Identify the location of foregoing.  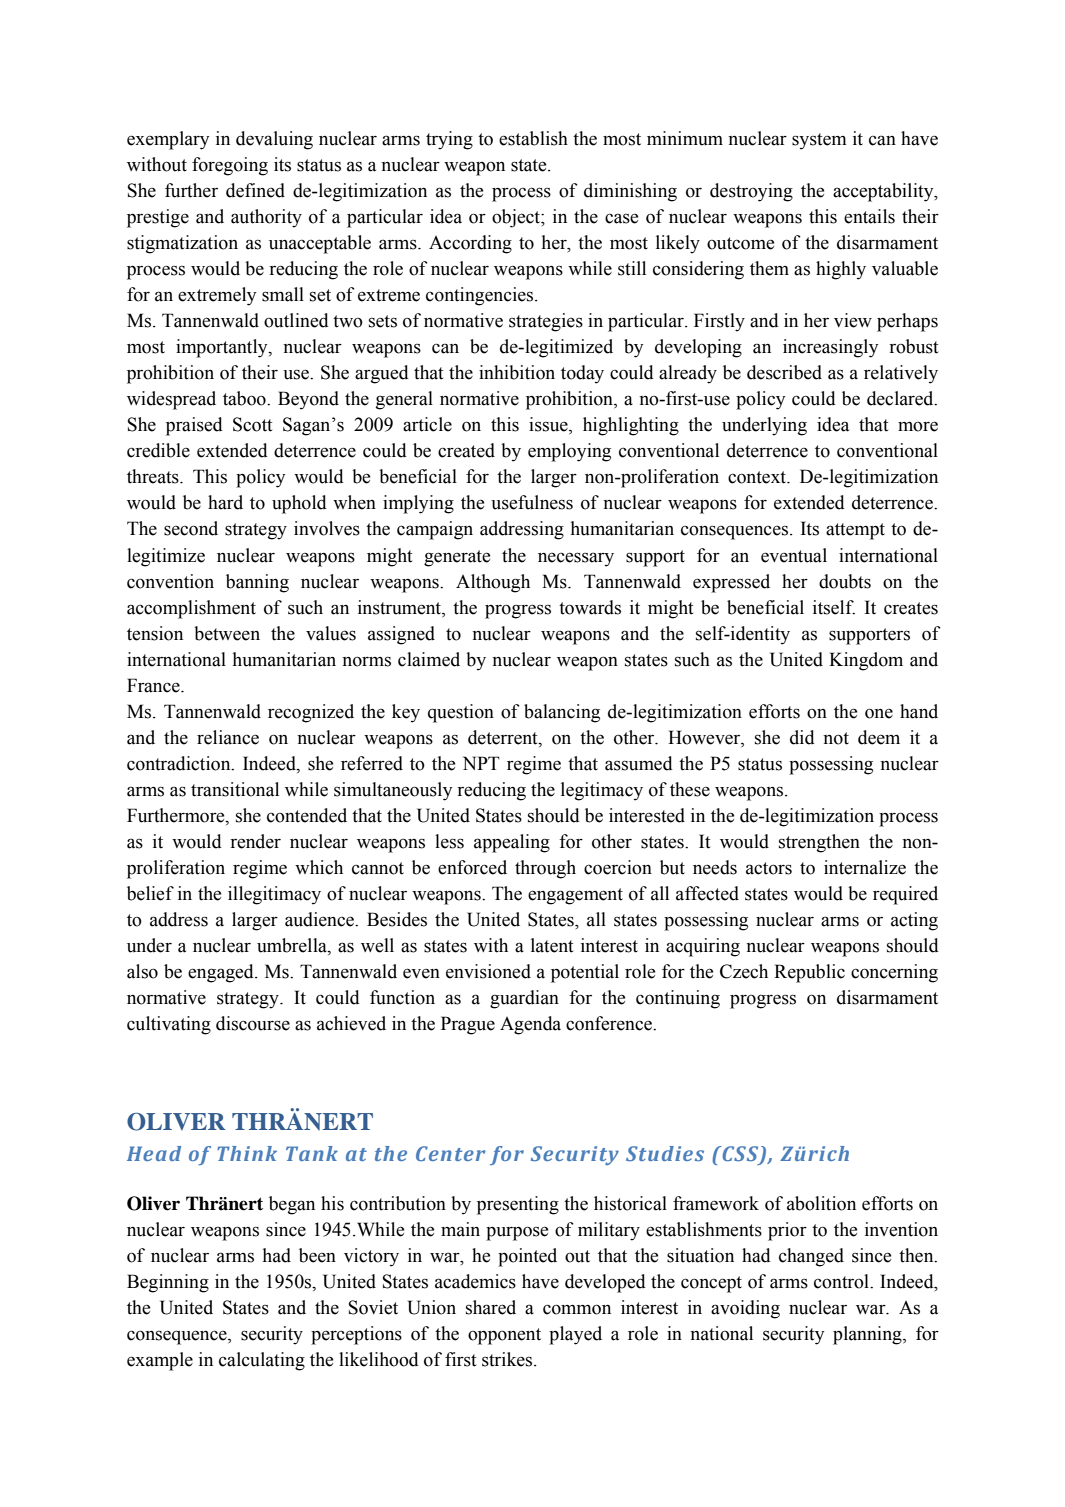
(230, 166).
